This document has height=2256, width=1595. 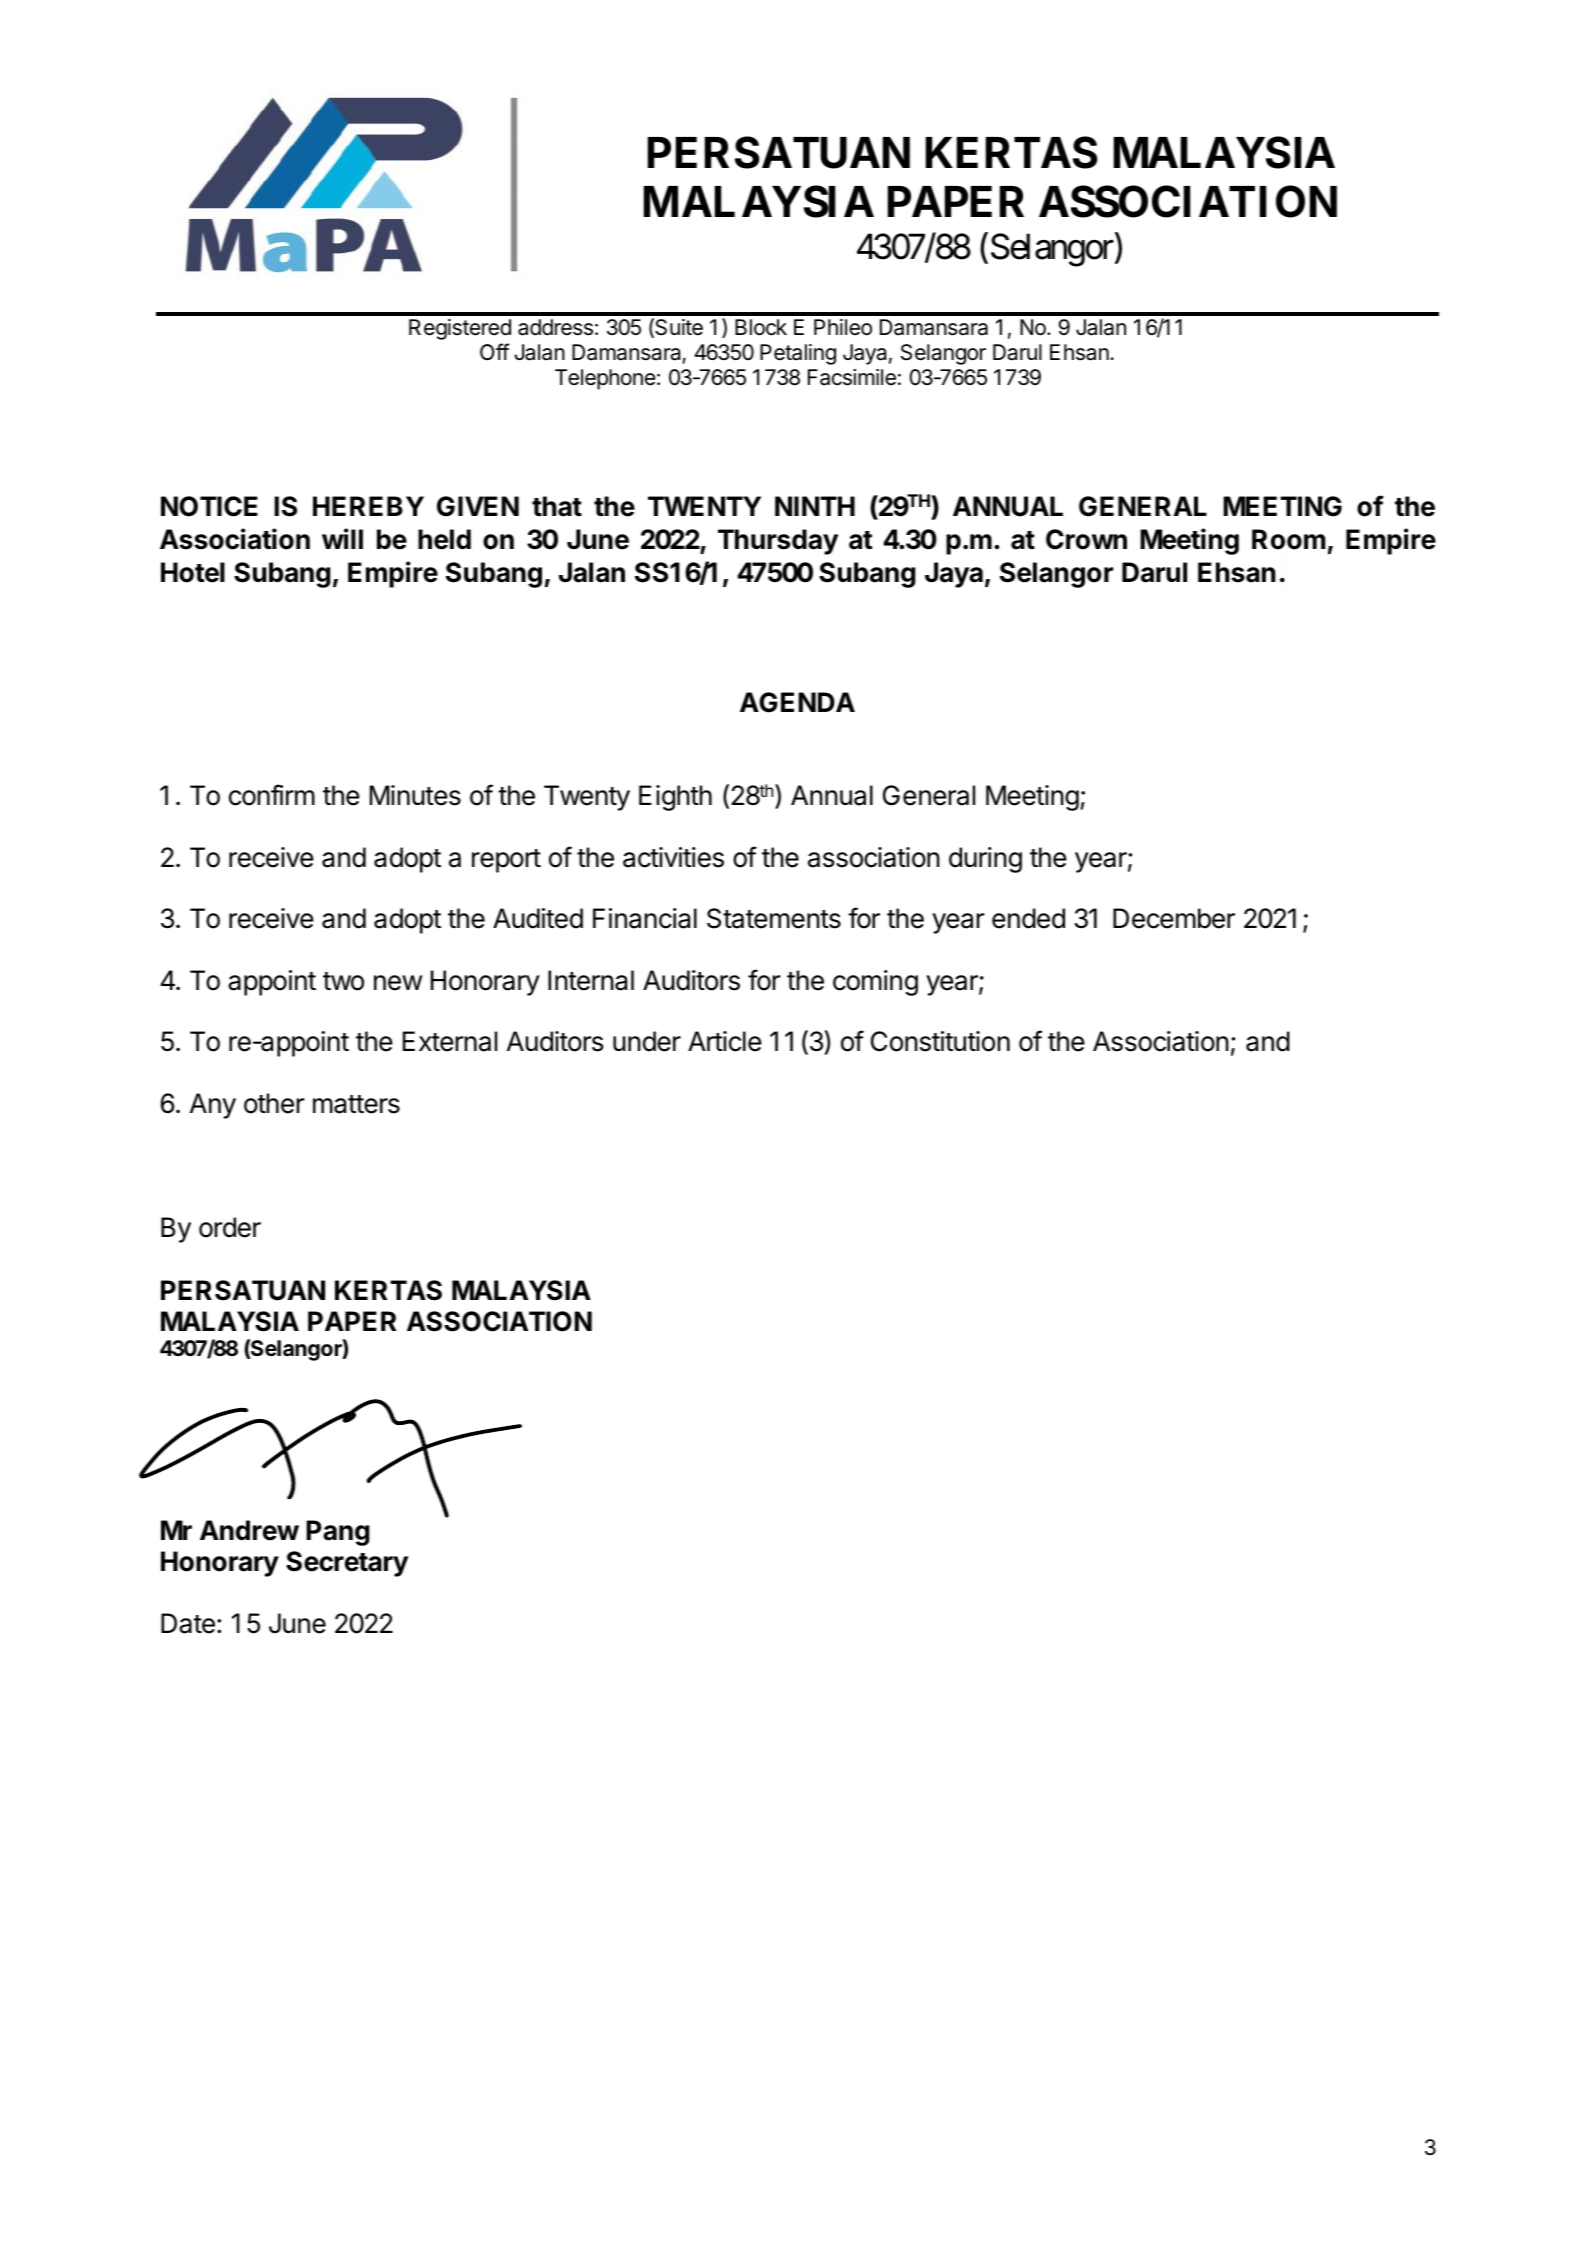 What do you see at coordinates (460, 329) in the document?
I see `Registered` at bounding box center [460, 329].
